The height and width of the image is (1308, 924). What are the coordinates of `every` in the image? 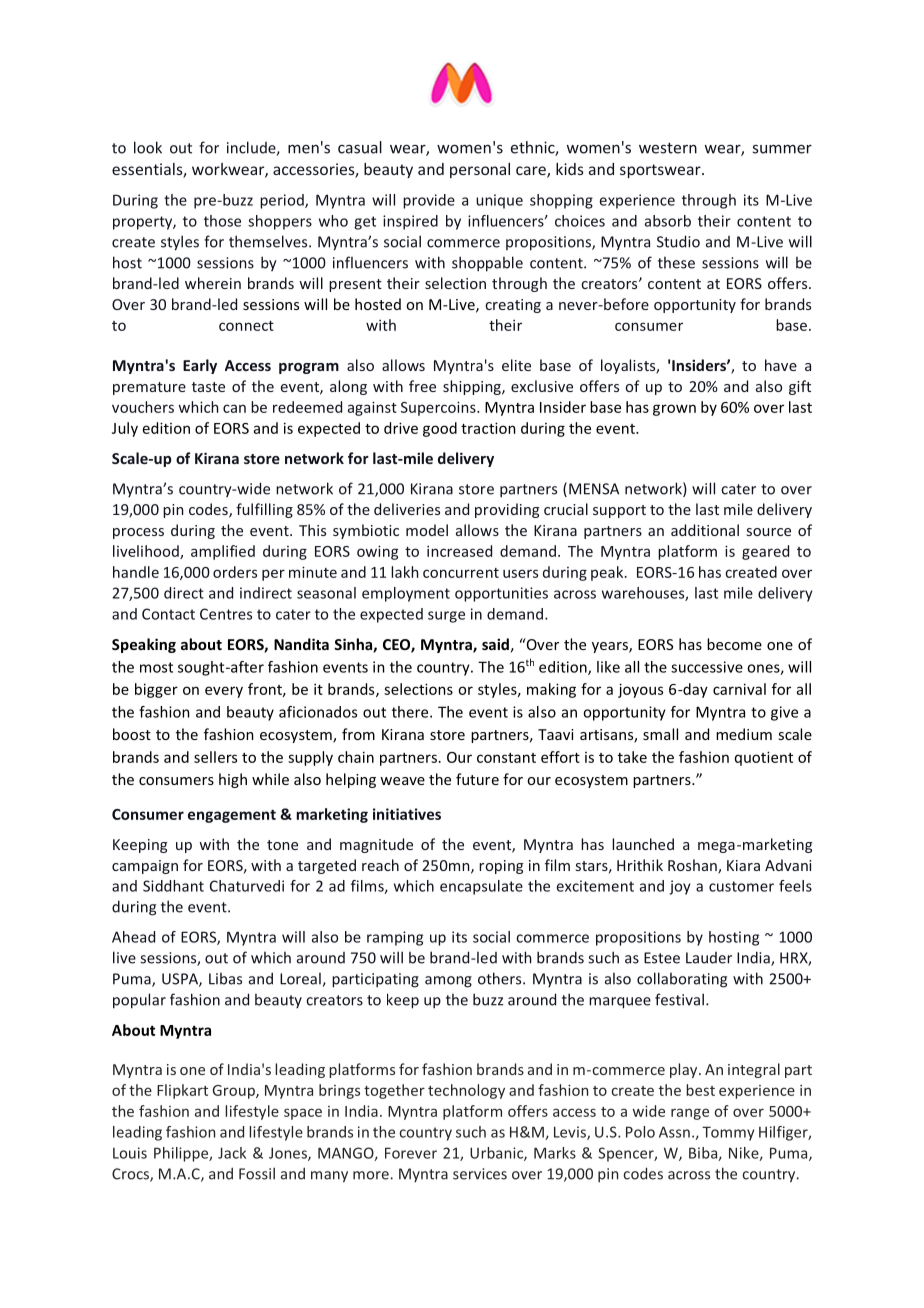 It's located at (224, 692).
